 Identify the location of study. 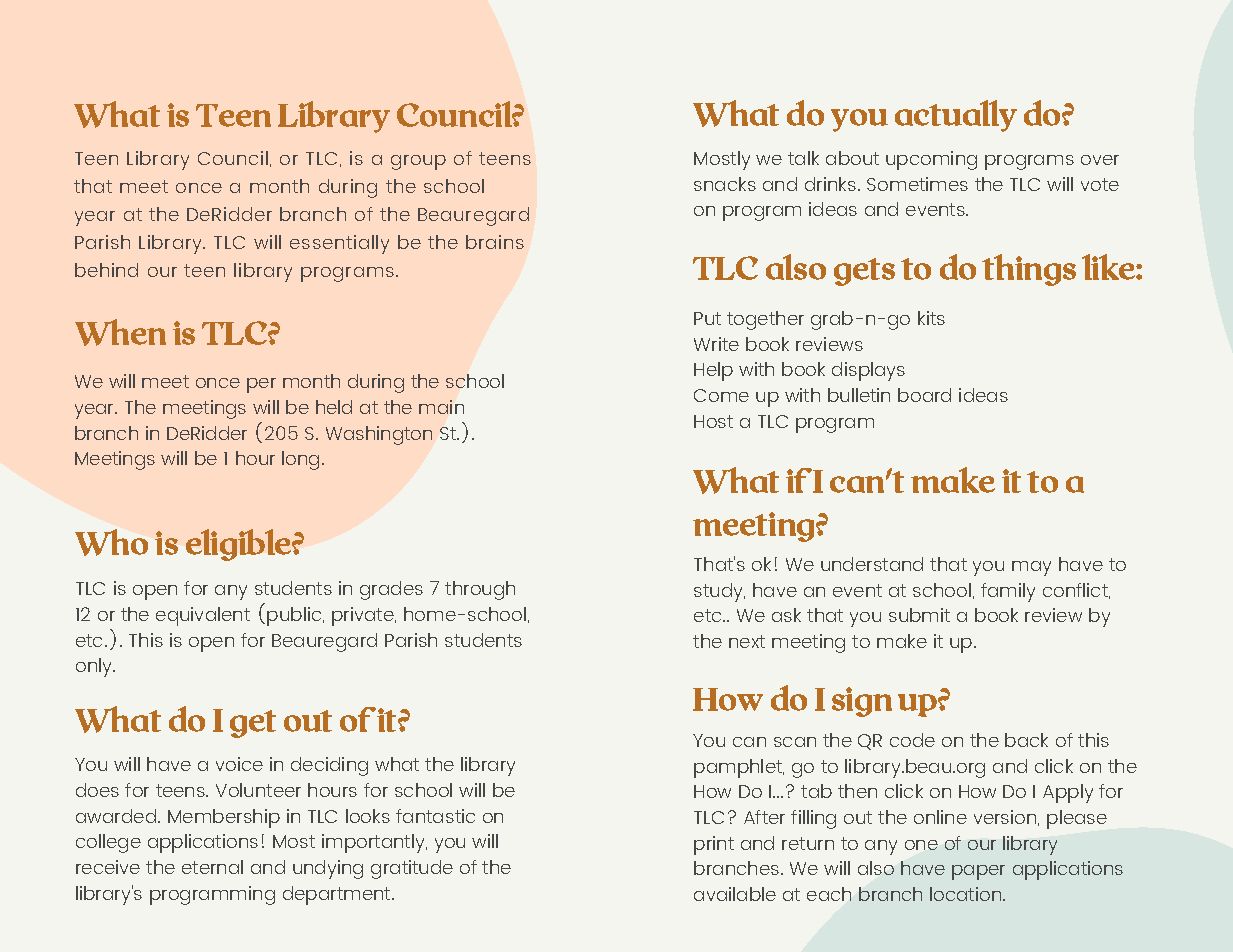
(719, 592).
